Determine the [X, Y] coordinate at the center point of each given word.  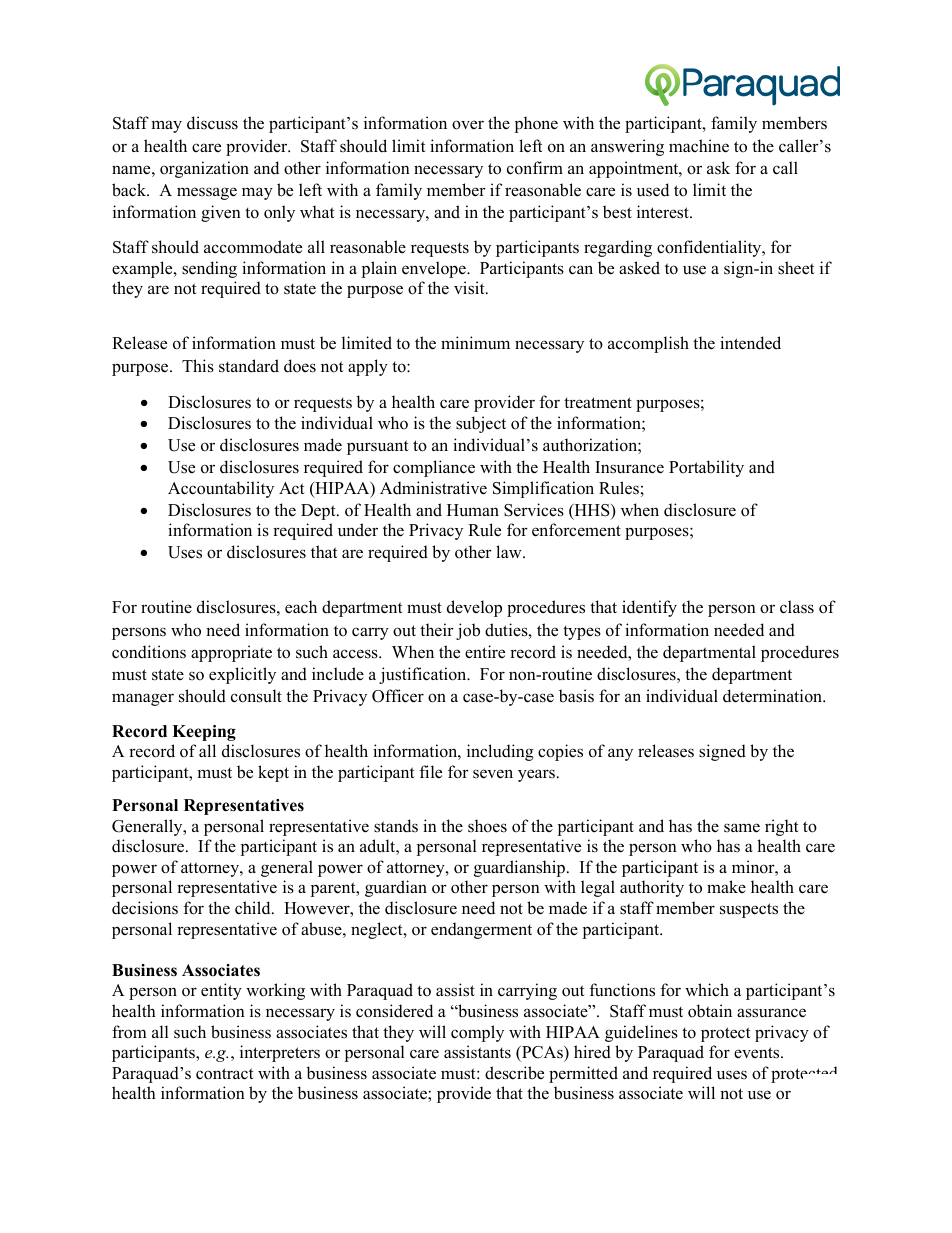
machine [699, 146]
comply [477, 1033]
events [758, 1053]
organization [204, 169]
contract [225, 1074]
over [468, 125]
